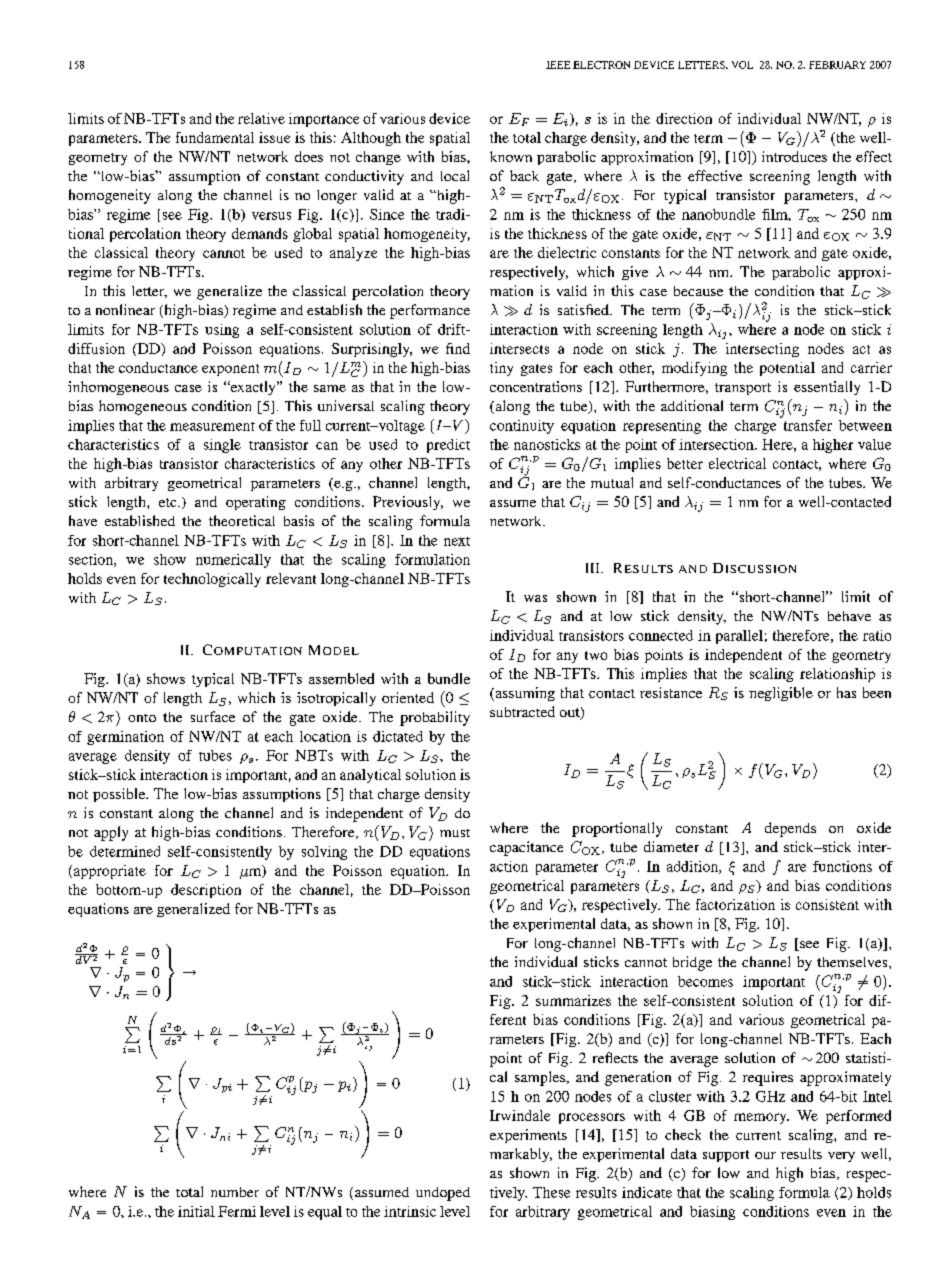  I want to click on electrical, so click(737, 463).
